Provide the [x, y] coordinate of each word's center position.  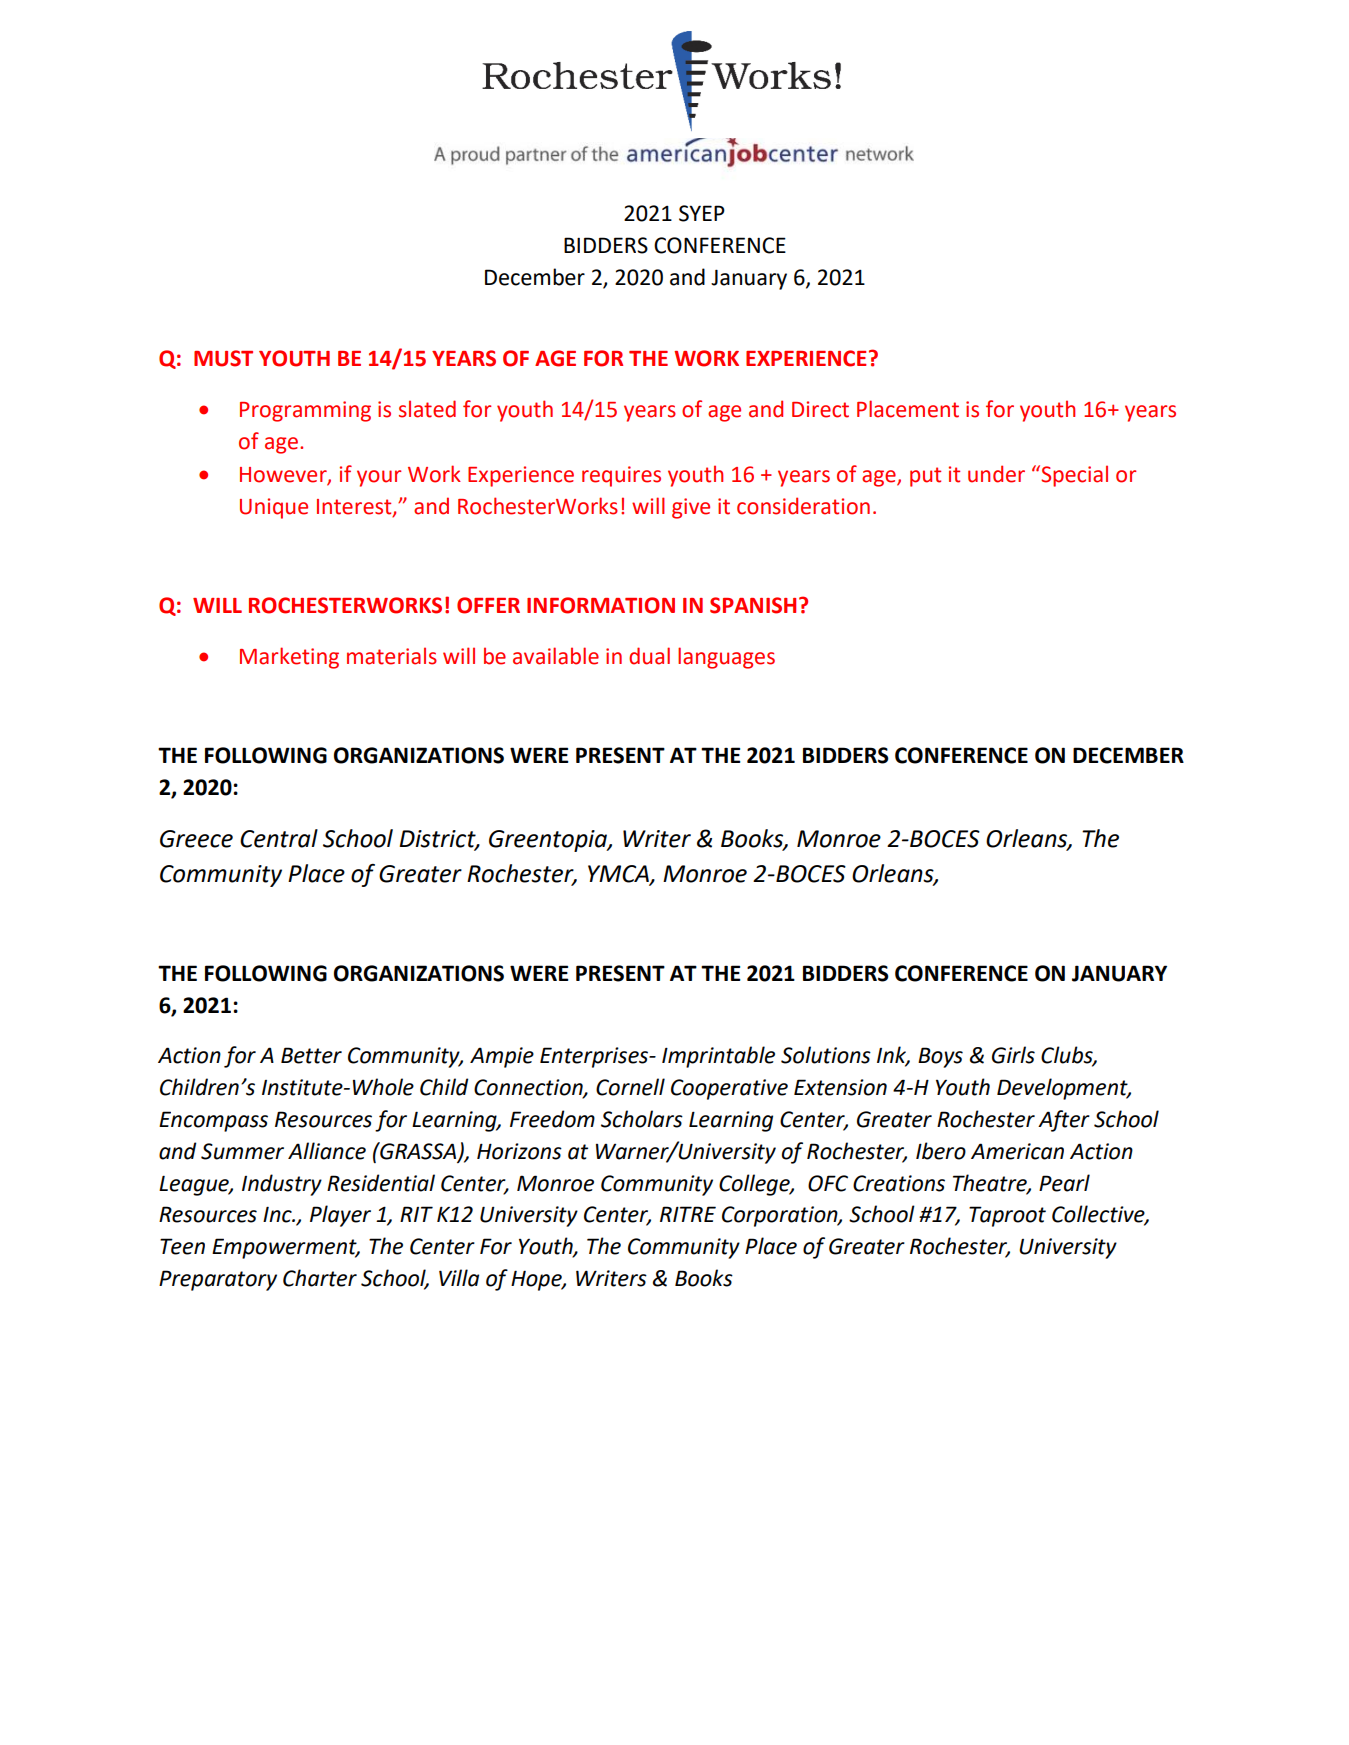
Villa [459, 1278]
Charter [320, 1278]
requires [621, 476]
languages [726, 658]
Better [311, 1055]
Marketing [289, 658]
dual [649, 656]
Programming [305, 411]
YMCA [619, 874]
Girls [1013, 1055]
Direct [820, 409]
